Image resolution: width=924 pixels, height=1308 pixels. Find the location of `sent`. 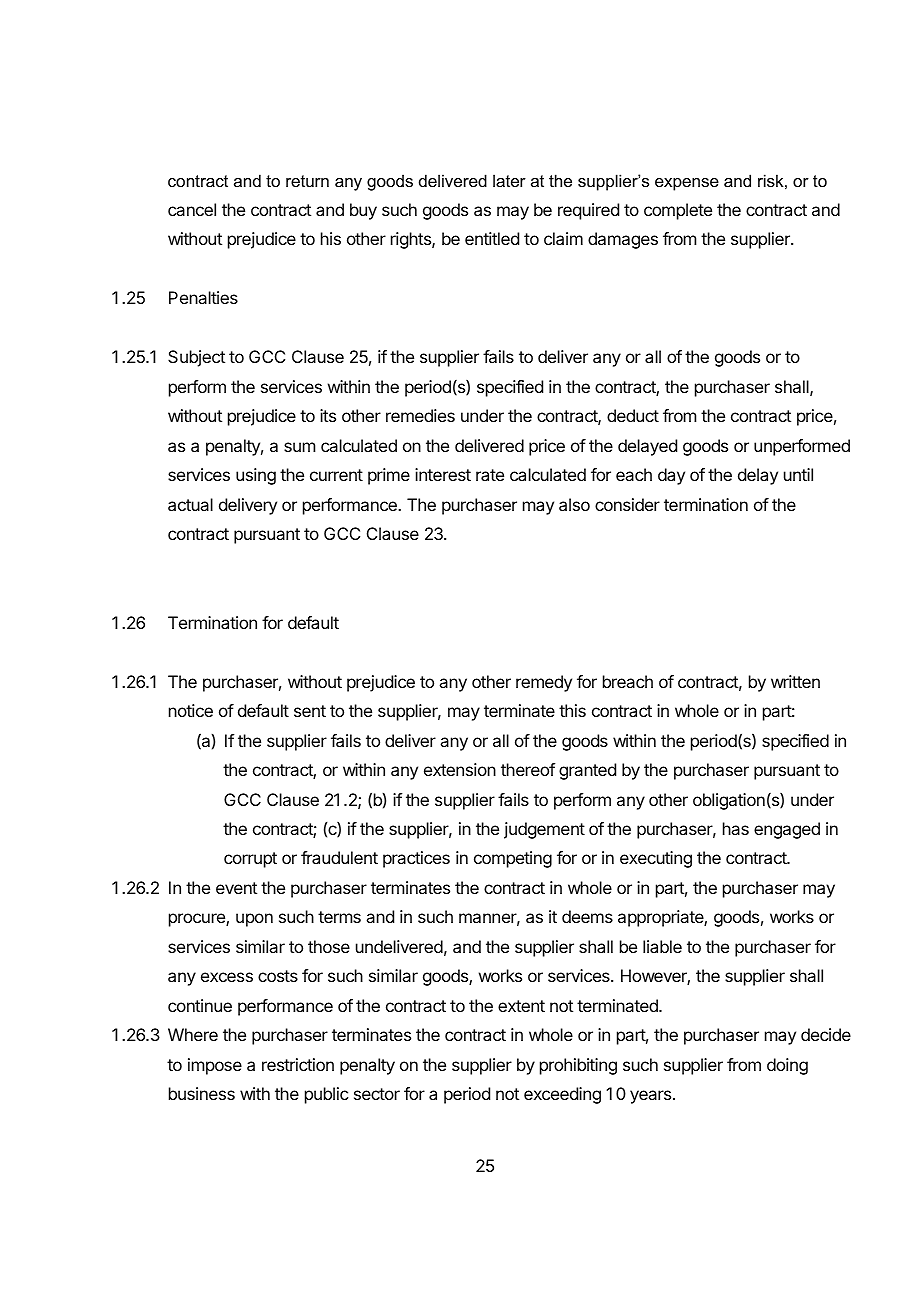

sent is located at coordinates (310, 711).
